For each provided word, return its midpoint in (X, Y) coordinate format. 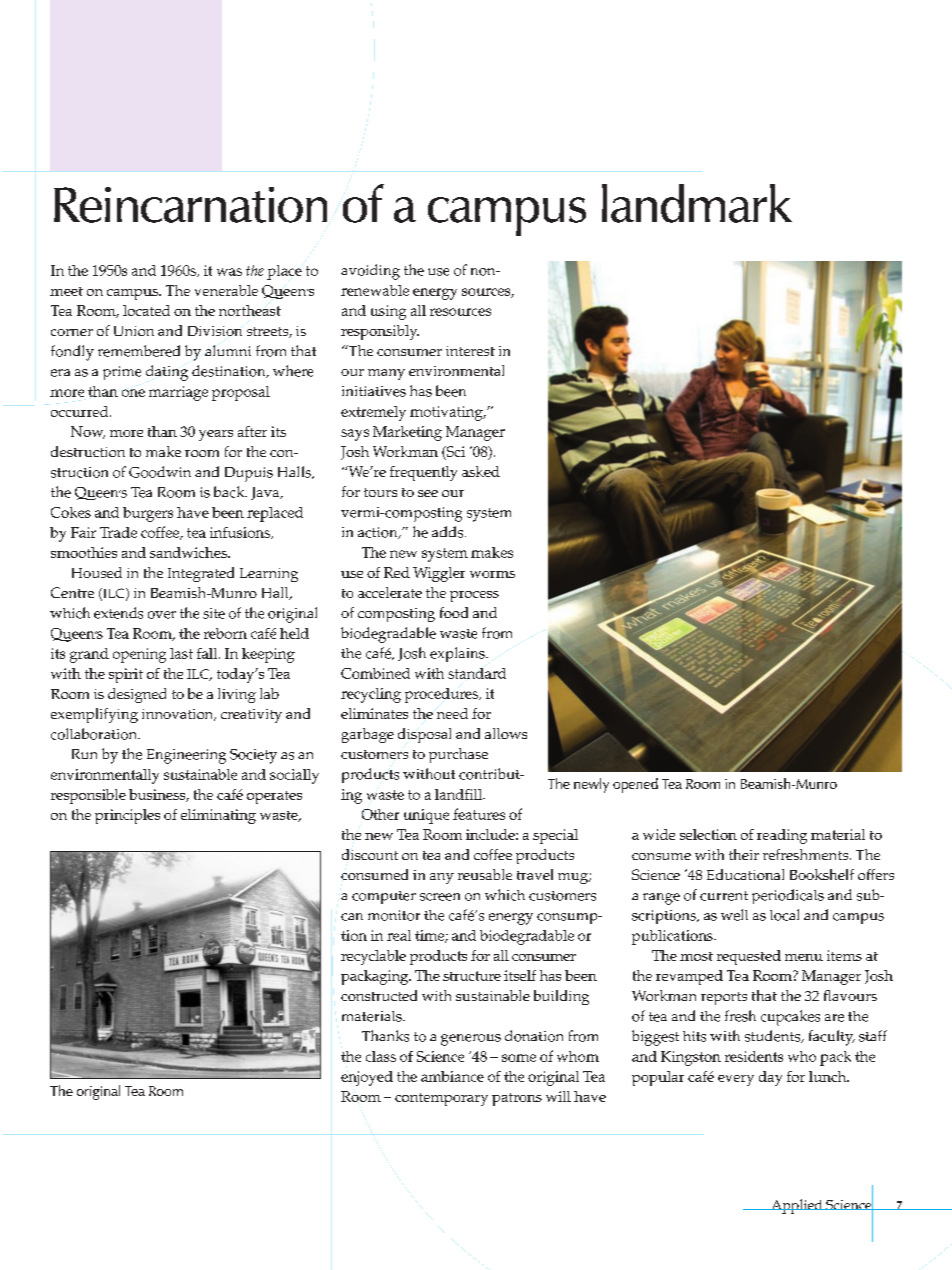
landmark (697, 203)
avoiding (370, 272)
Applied (797, 1206)
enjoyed (367, 1078)
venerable (226, 290)
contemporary (441, 1099)
